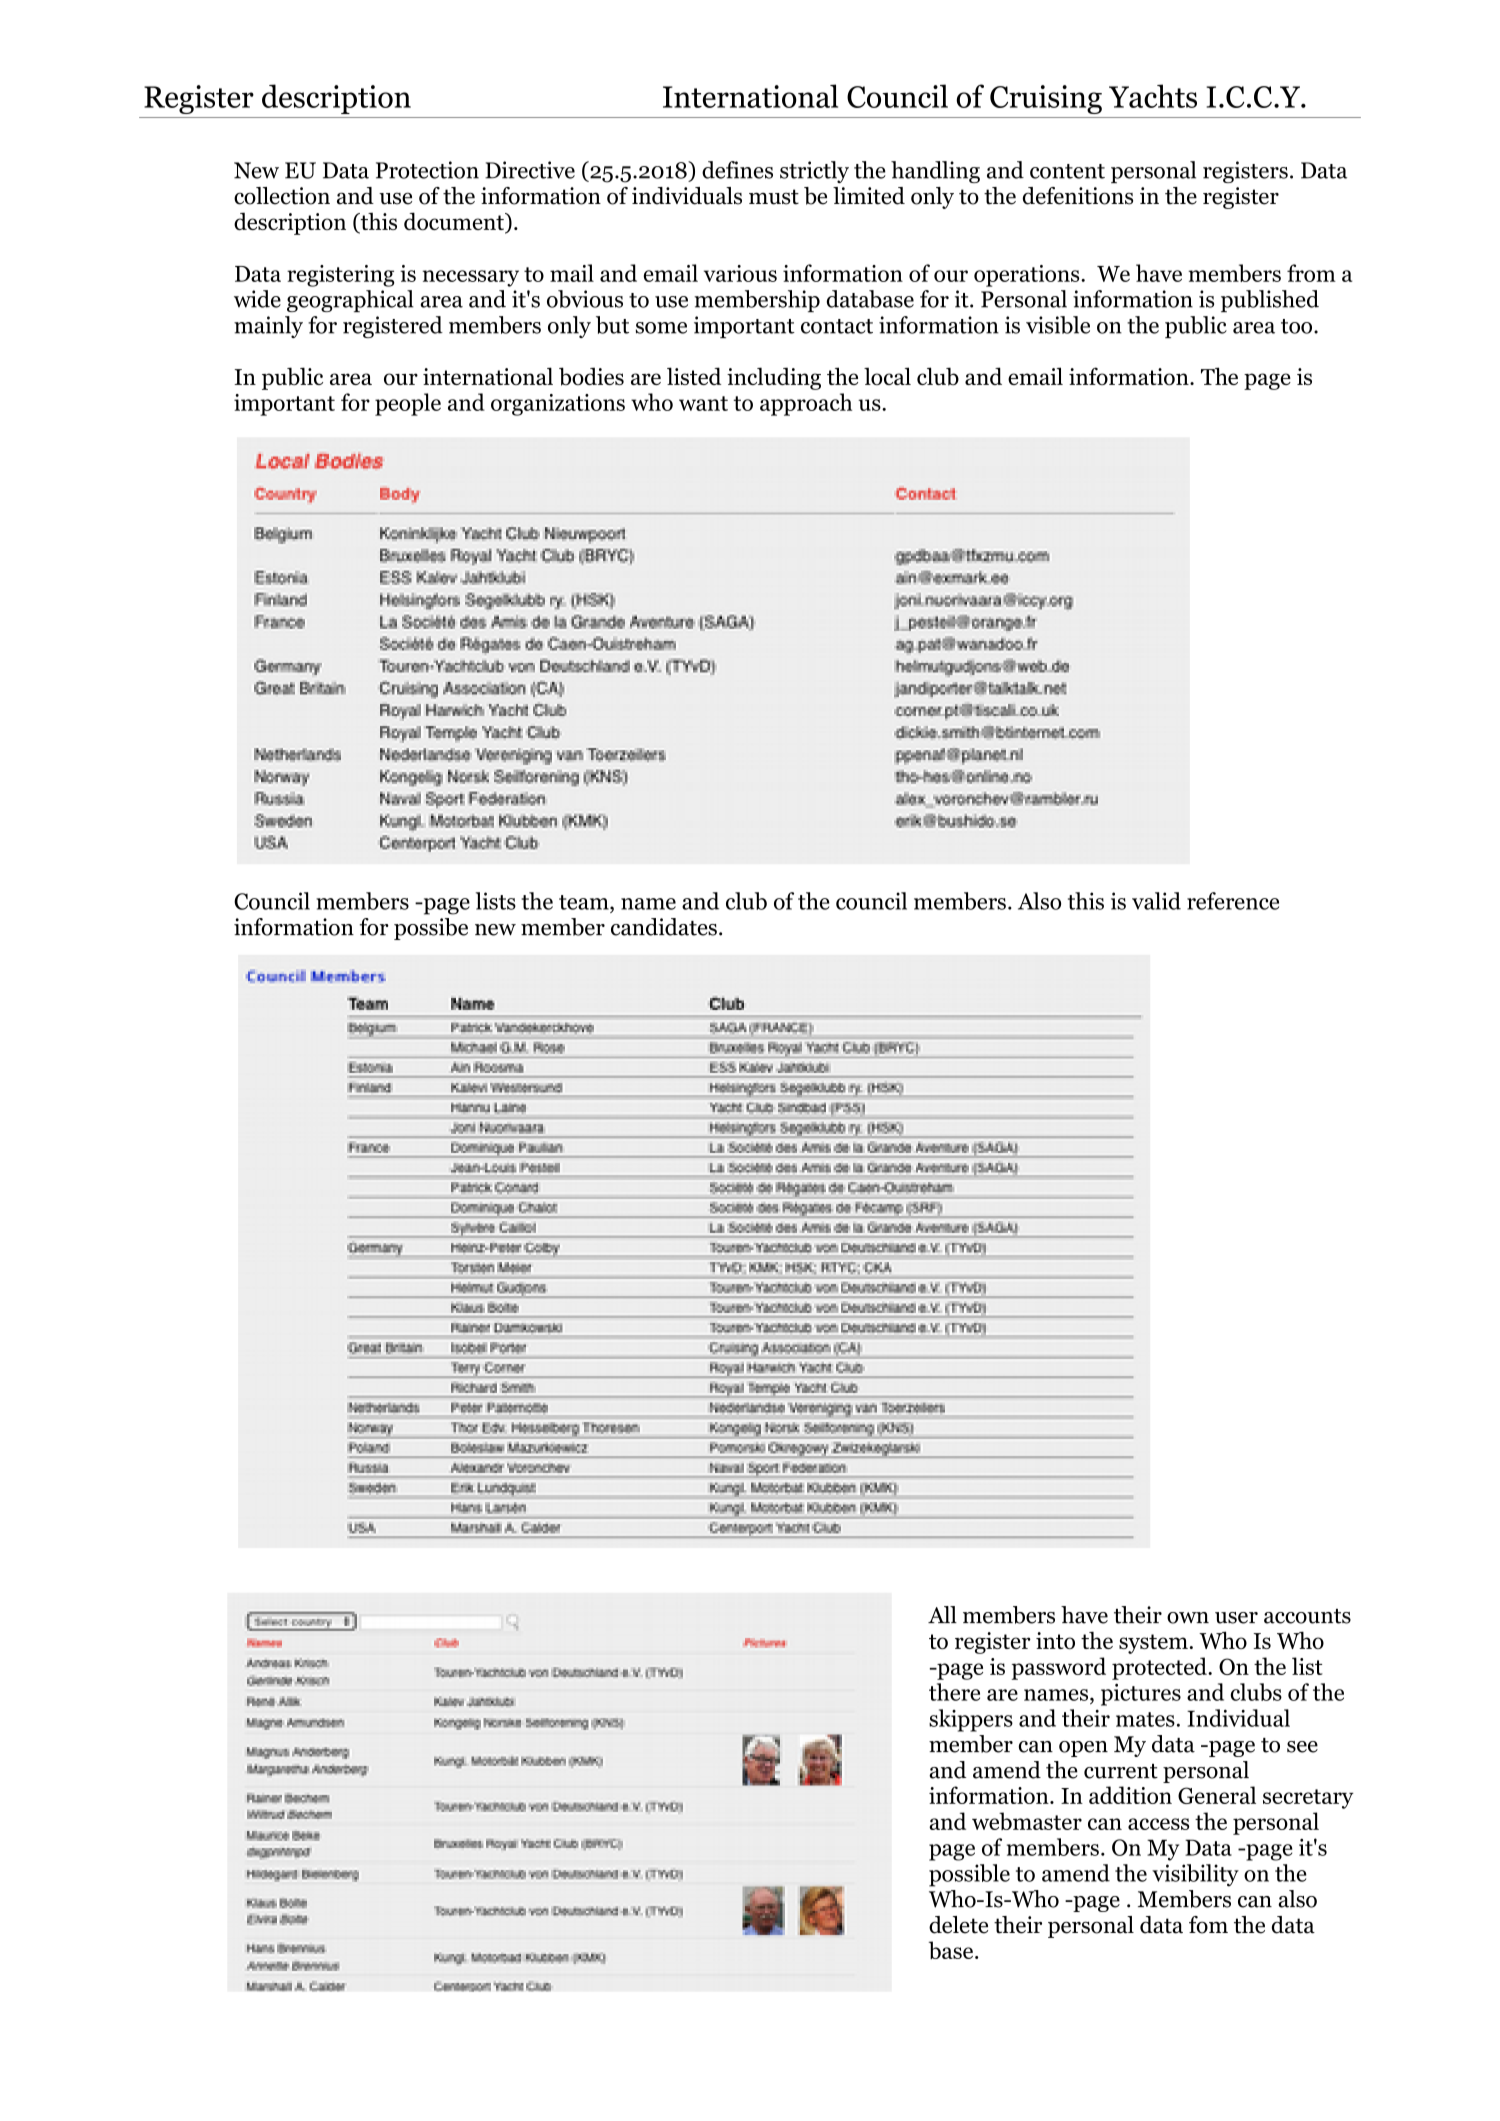 Image resolution: width=1500 pixels, height=2121 pixels. Describe the element at coordinates (427, 170) in the image. I see `Protection` at that location.
